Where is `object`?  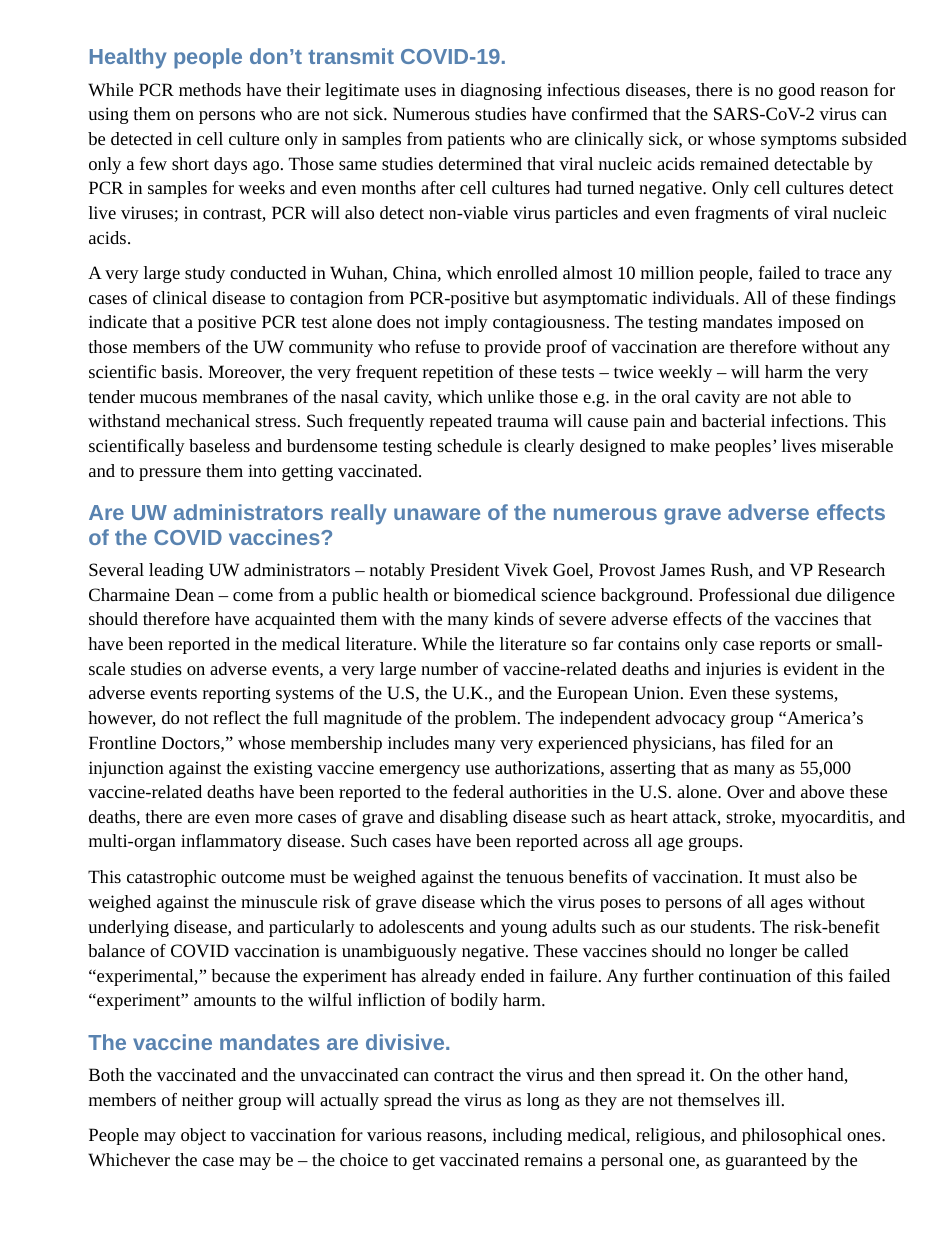
object is located at coordinates (203, 1136).
